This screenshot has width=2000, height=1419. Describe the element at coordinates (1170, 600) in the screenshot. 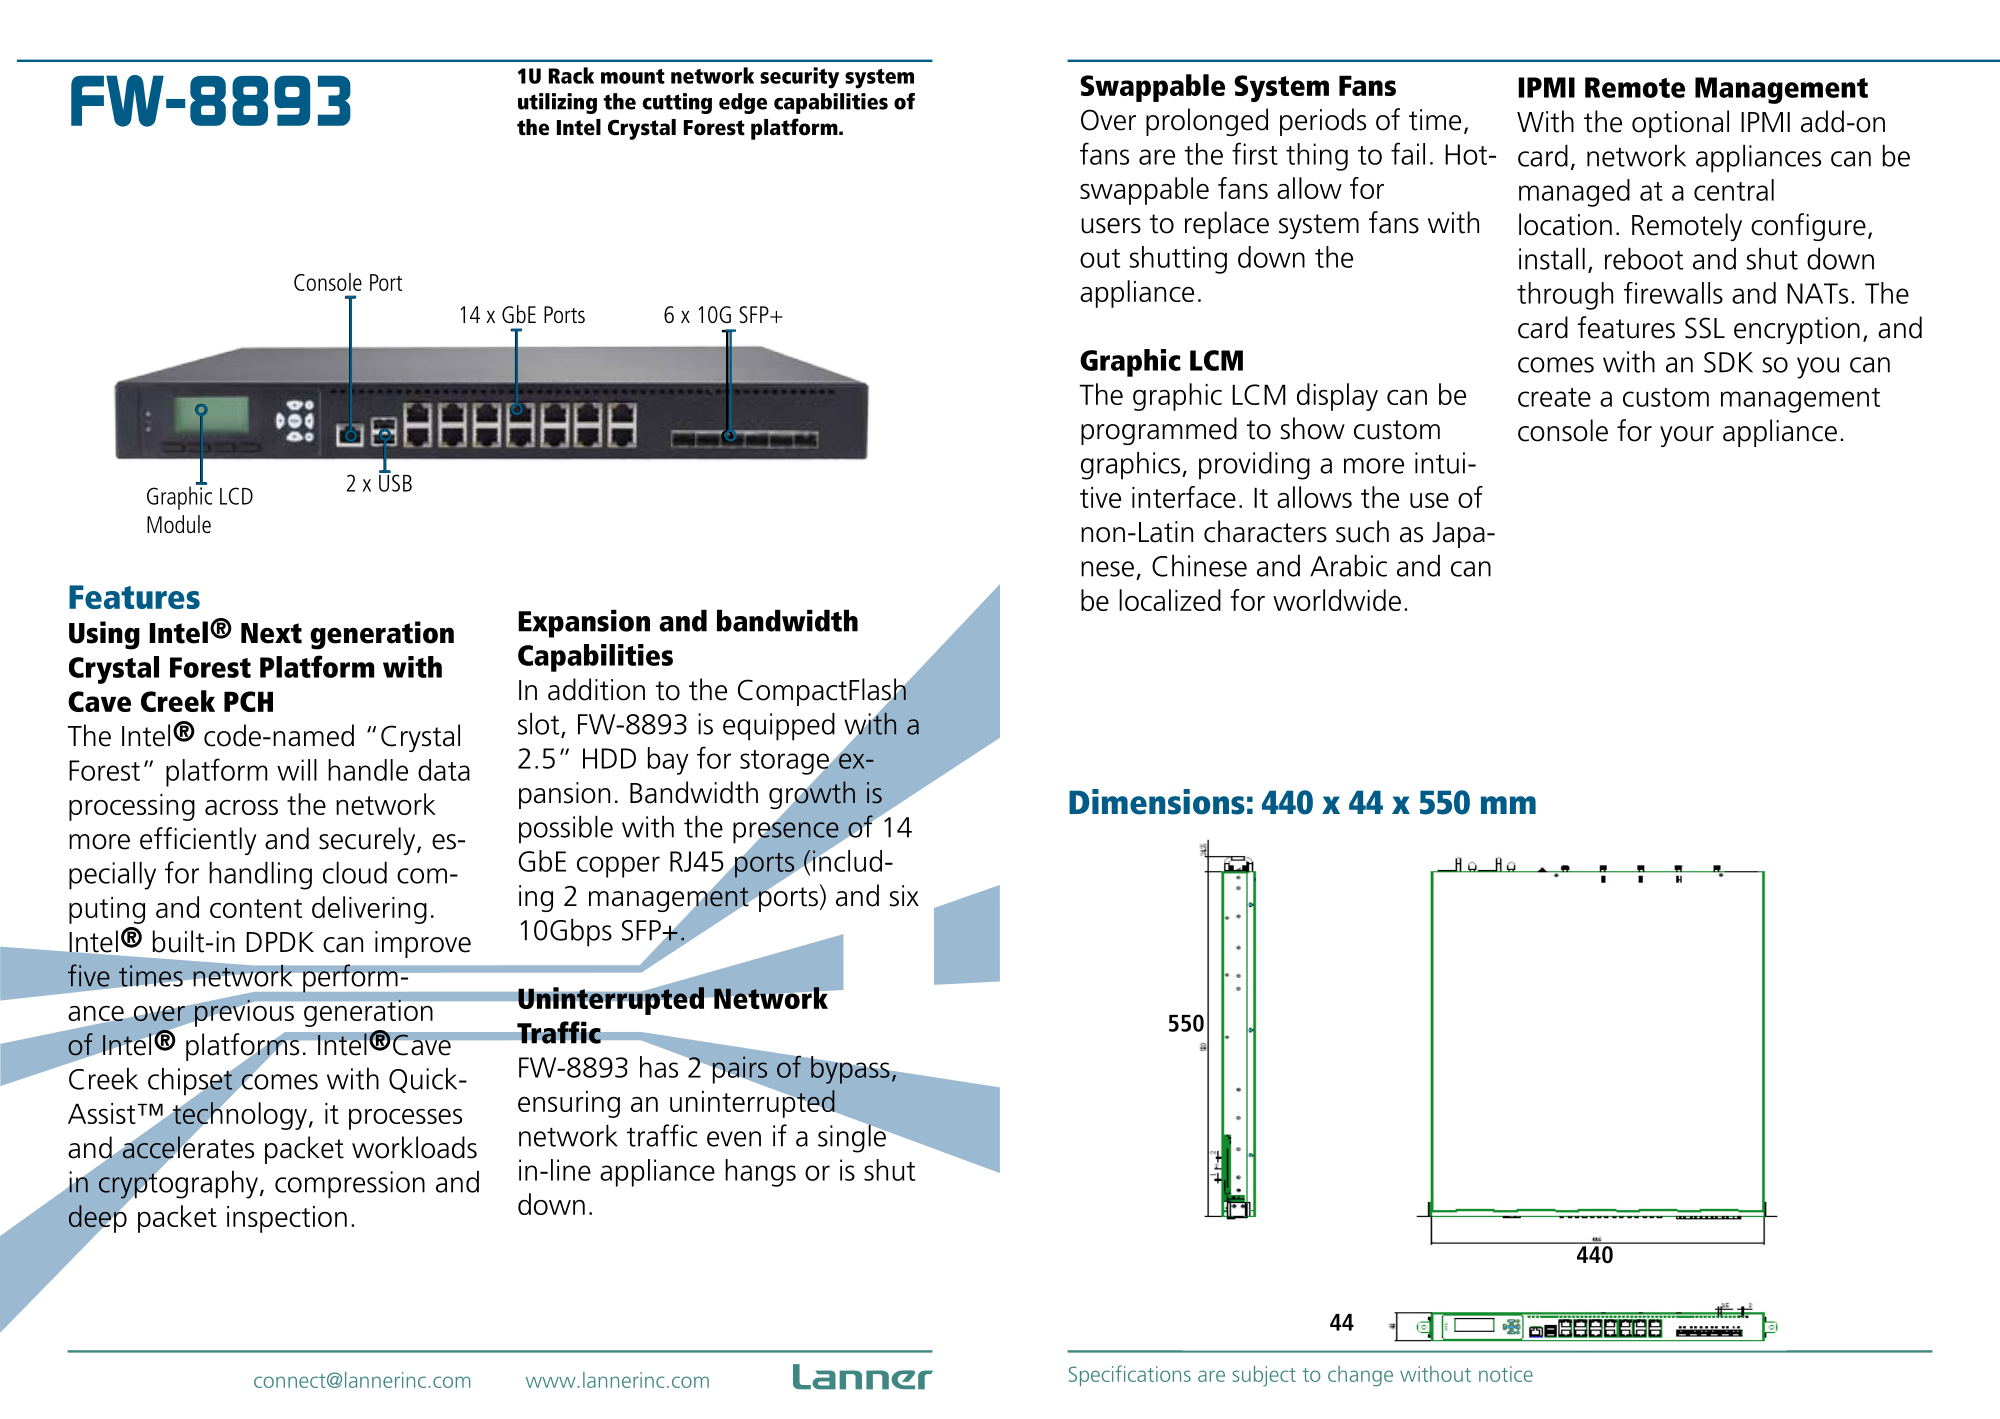

I see `localized` at that location.
